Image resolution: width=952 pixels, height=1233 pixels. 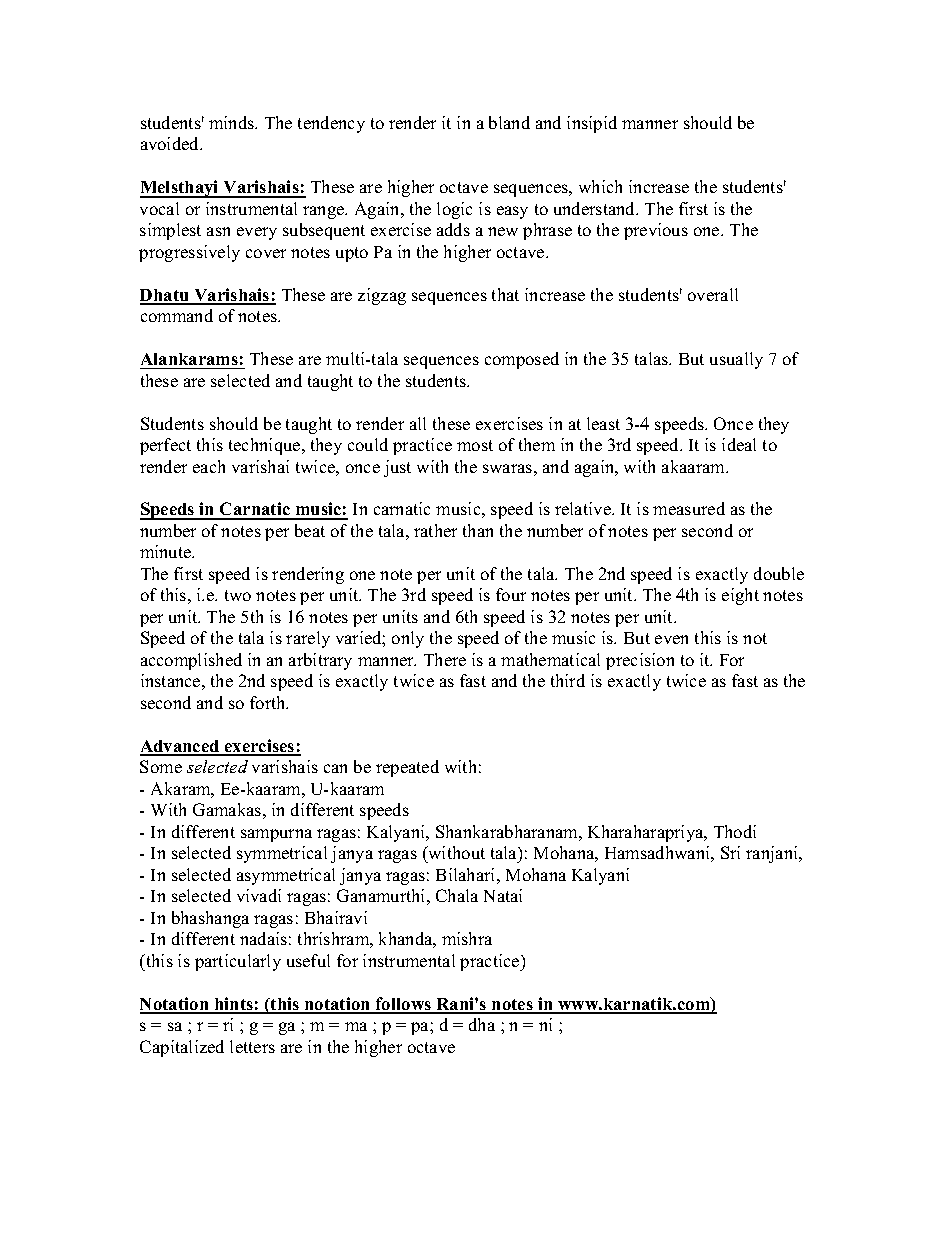 What do you see at coordinates (407, 768) in the image?
I see `repeated` at bounding box center [407, 768].
